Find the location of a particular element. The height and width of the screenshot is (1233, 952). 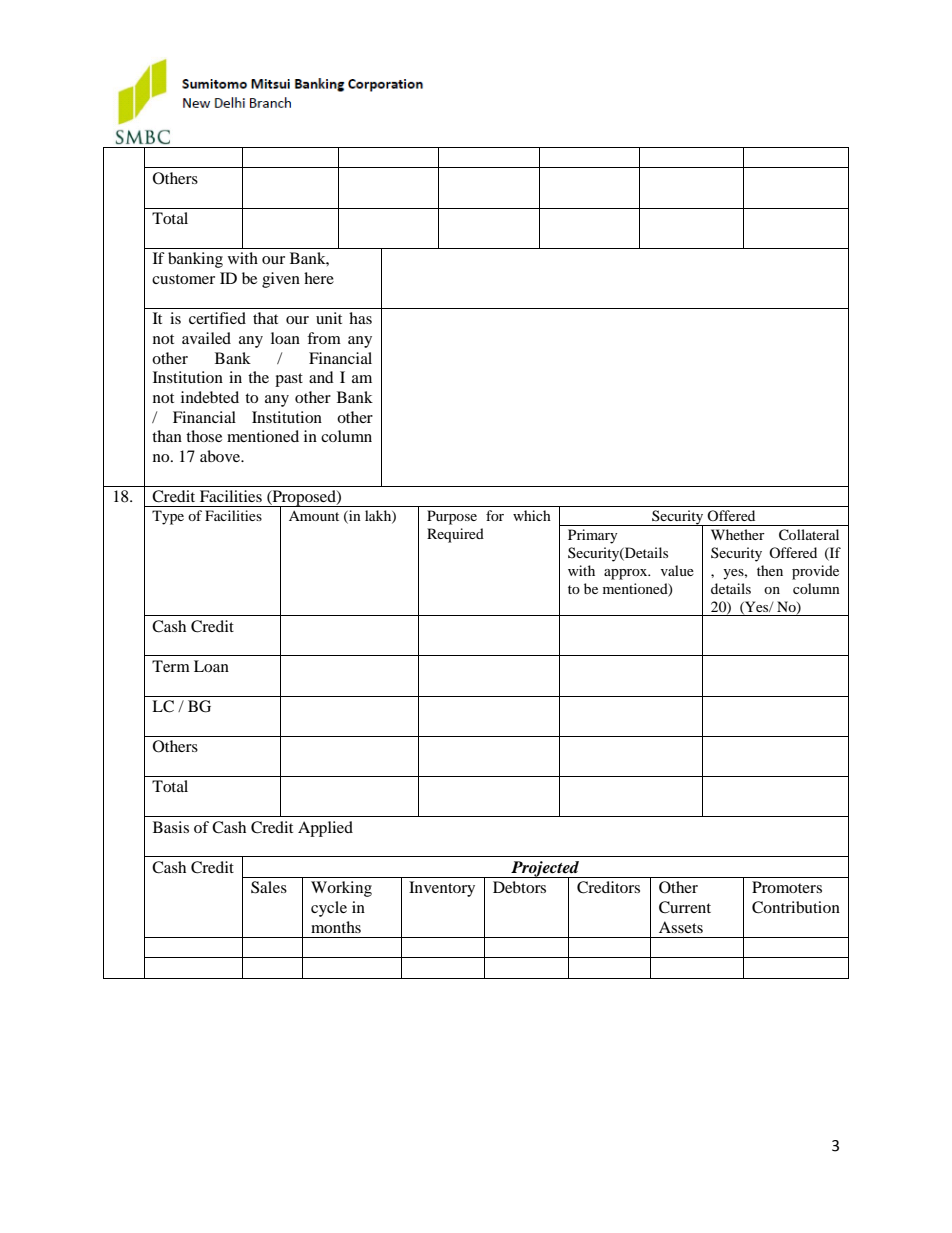

Promoters is located at coordinates (787, 887).
